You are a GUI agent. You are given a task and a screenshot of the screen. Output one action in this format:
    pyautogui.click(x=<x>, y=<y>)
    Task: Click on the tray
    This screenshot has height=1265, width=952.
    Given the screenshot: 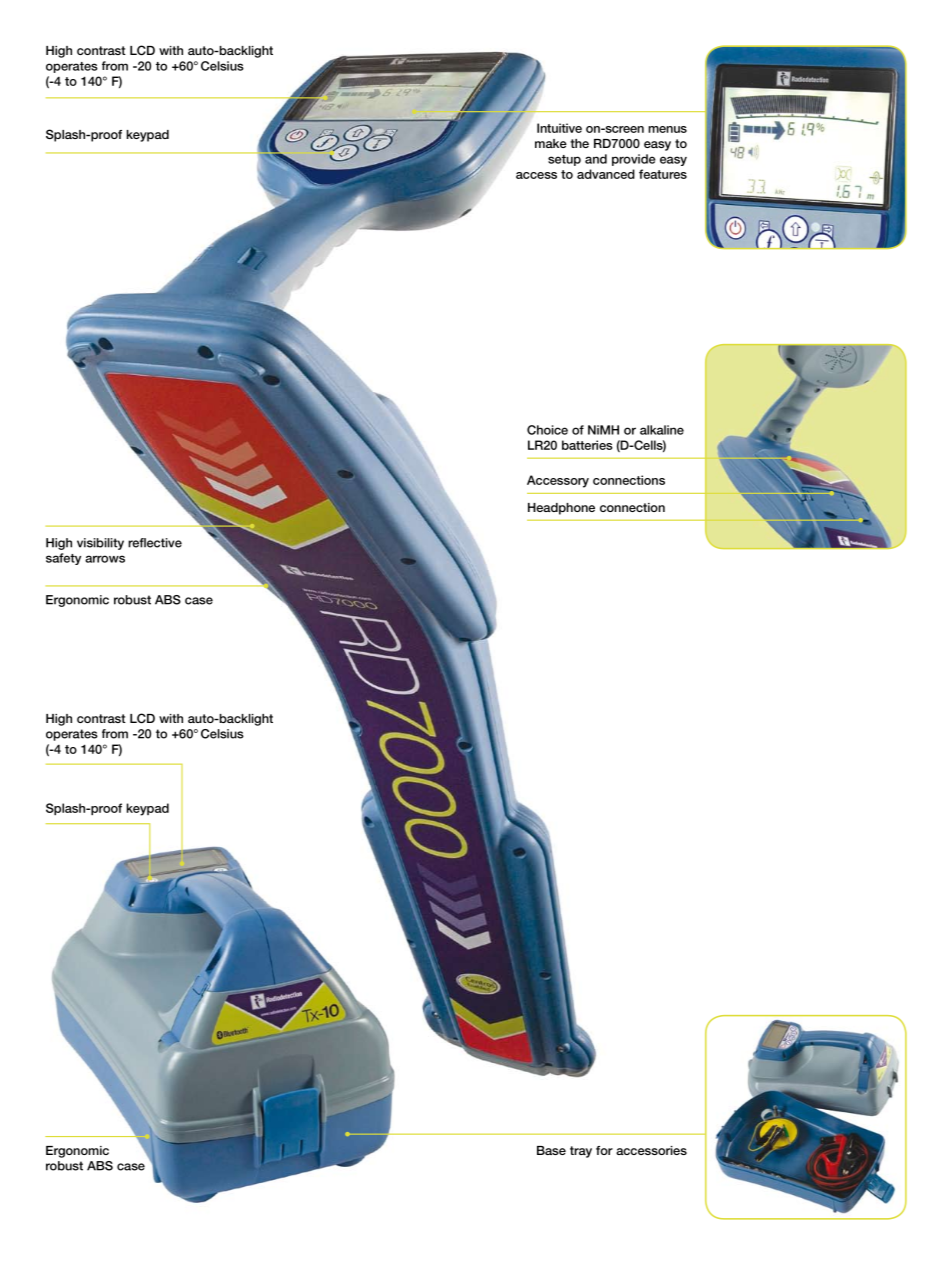 What is the action you would take?
    pyautogui.click(x=581, y=1152)
